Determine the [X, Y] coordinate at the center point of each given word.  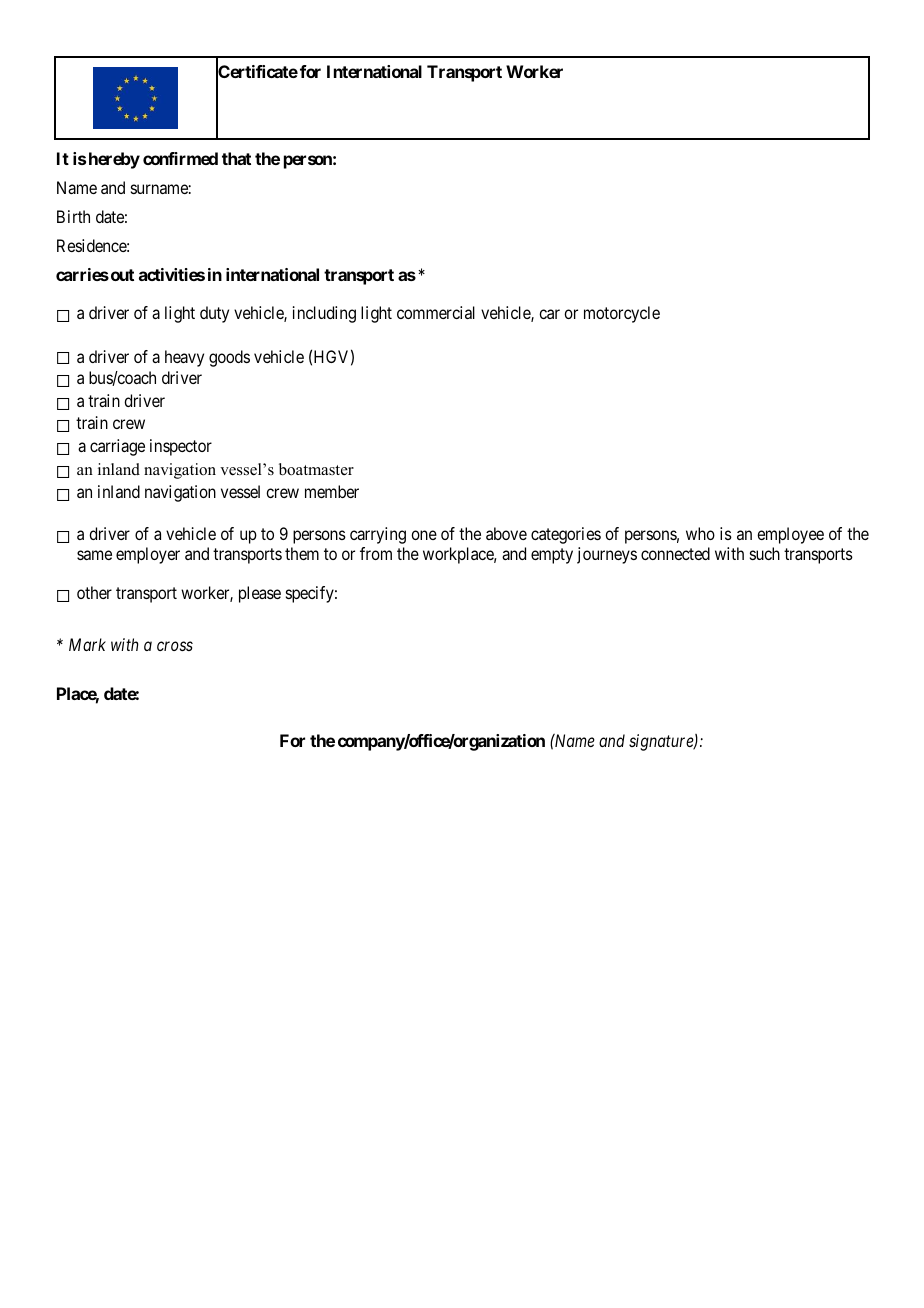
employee [790, 535]
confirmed [180, 158]
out [121, 275]
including [324, 314]
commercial [436, 312]
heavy [184, 358]
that [236, 158]
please [260, 594]
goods [229, 358]
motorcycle [622, 314]
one [424, 535]
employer [148, 555]
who [700, 533]
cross [175, 646]
